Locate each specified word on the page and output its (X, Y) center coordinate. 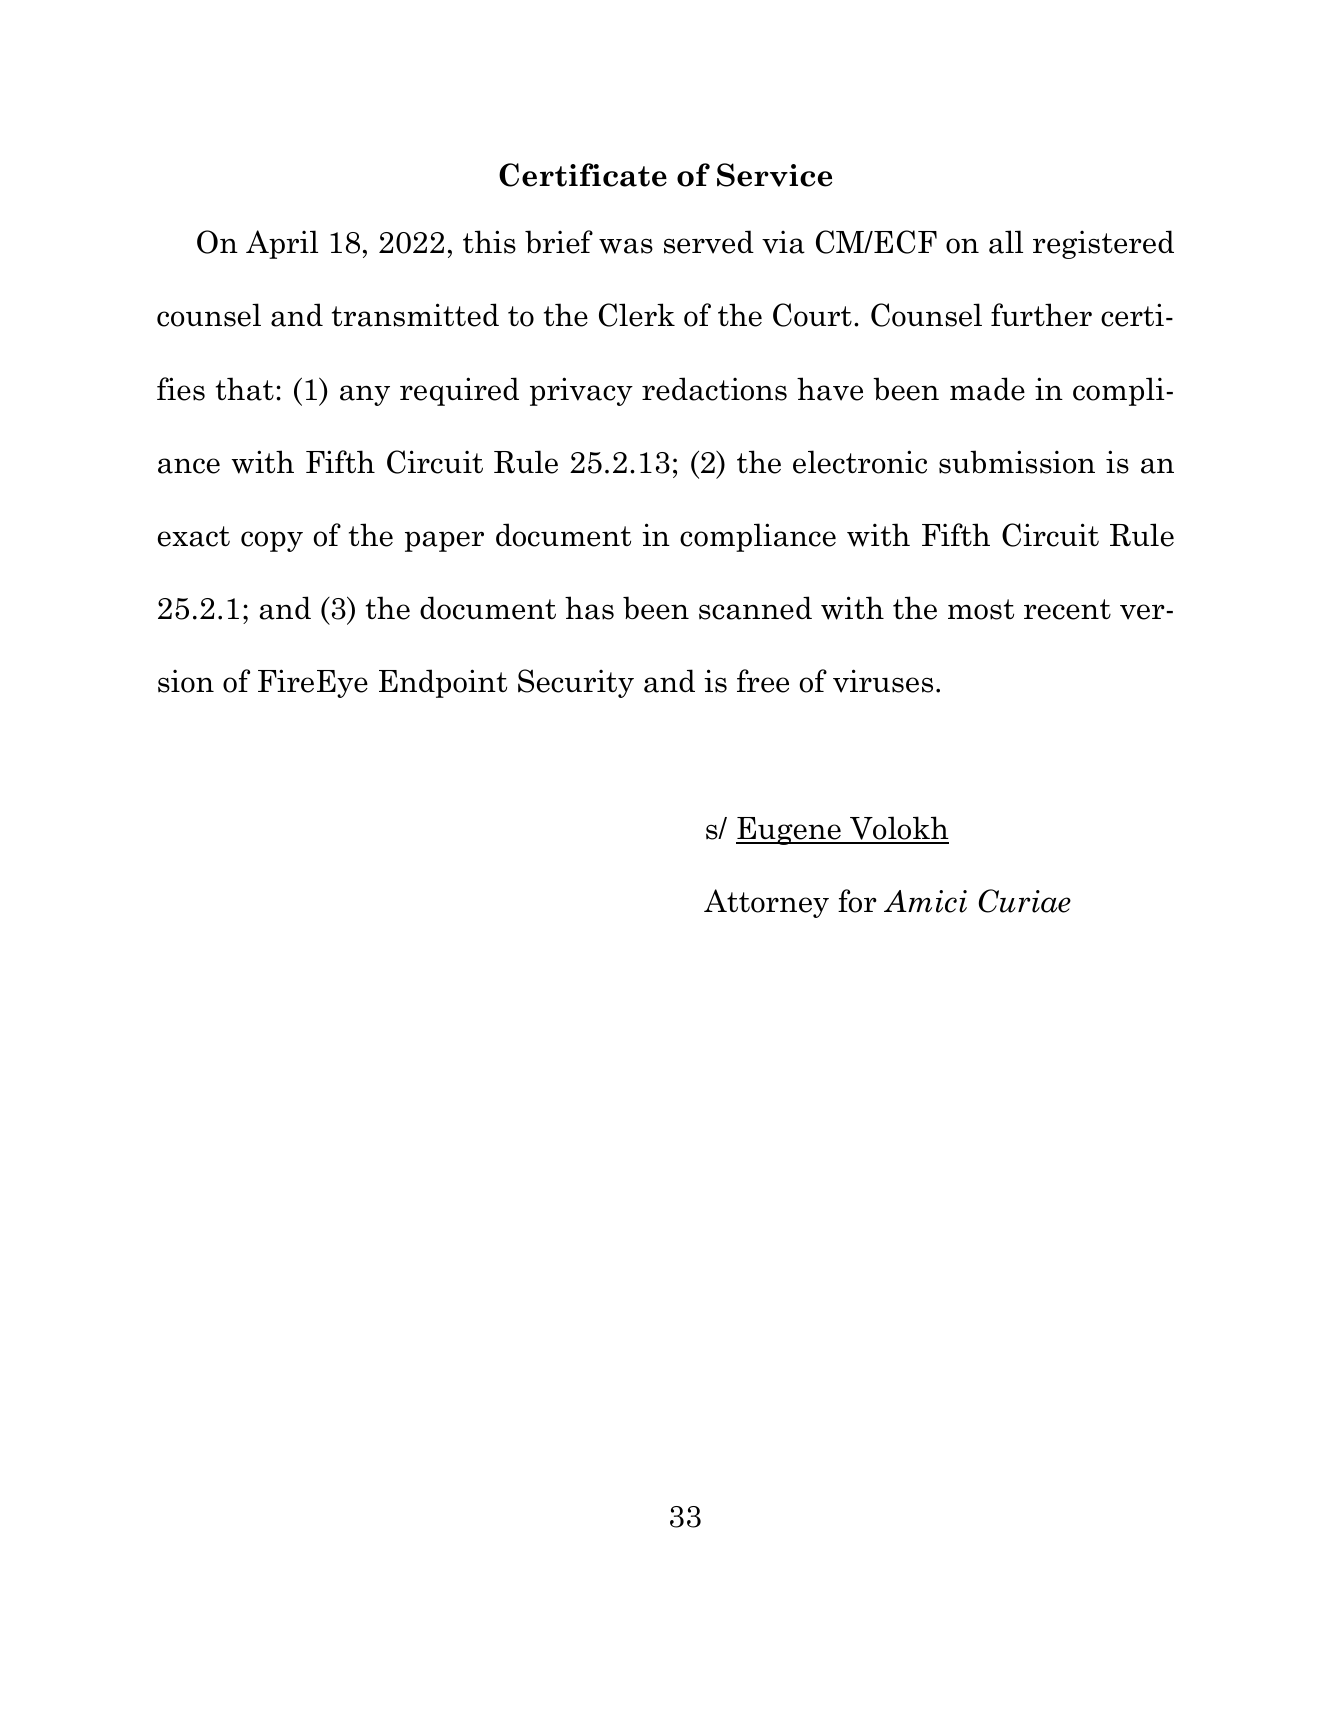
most (981, 609)
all (1006, 242)
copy (272, 541)
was (626, 246)
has (589, 608)
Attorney (766, 903)
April (282, 244)
